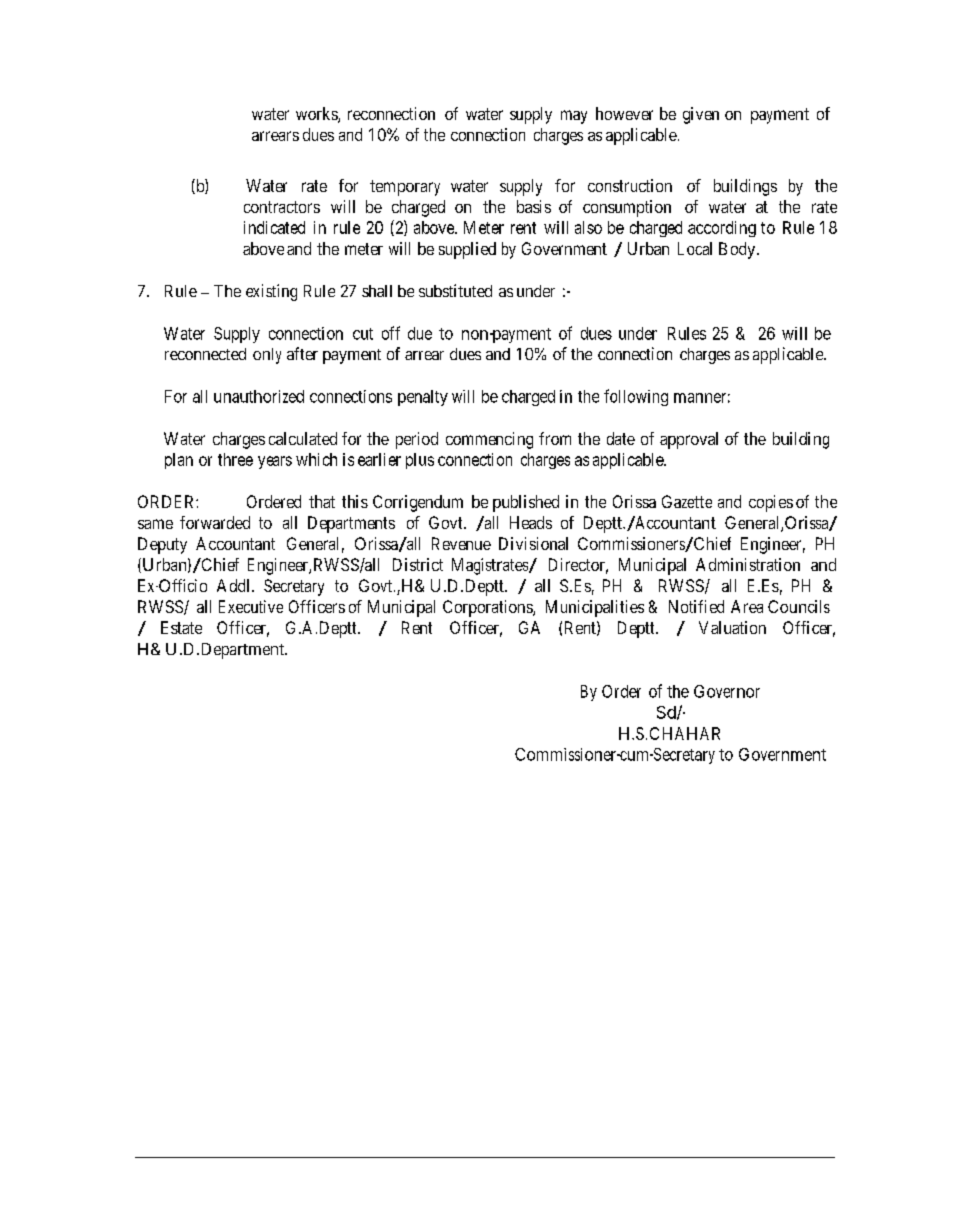 Image resolution: width=955 pixels, height=1232 pixels. Describe the element at coordinates (317, 115) in the screenshot. I see `works` at that location.
